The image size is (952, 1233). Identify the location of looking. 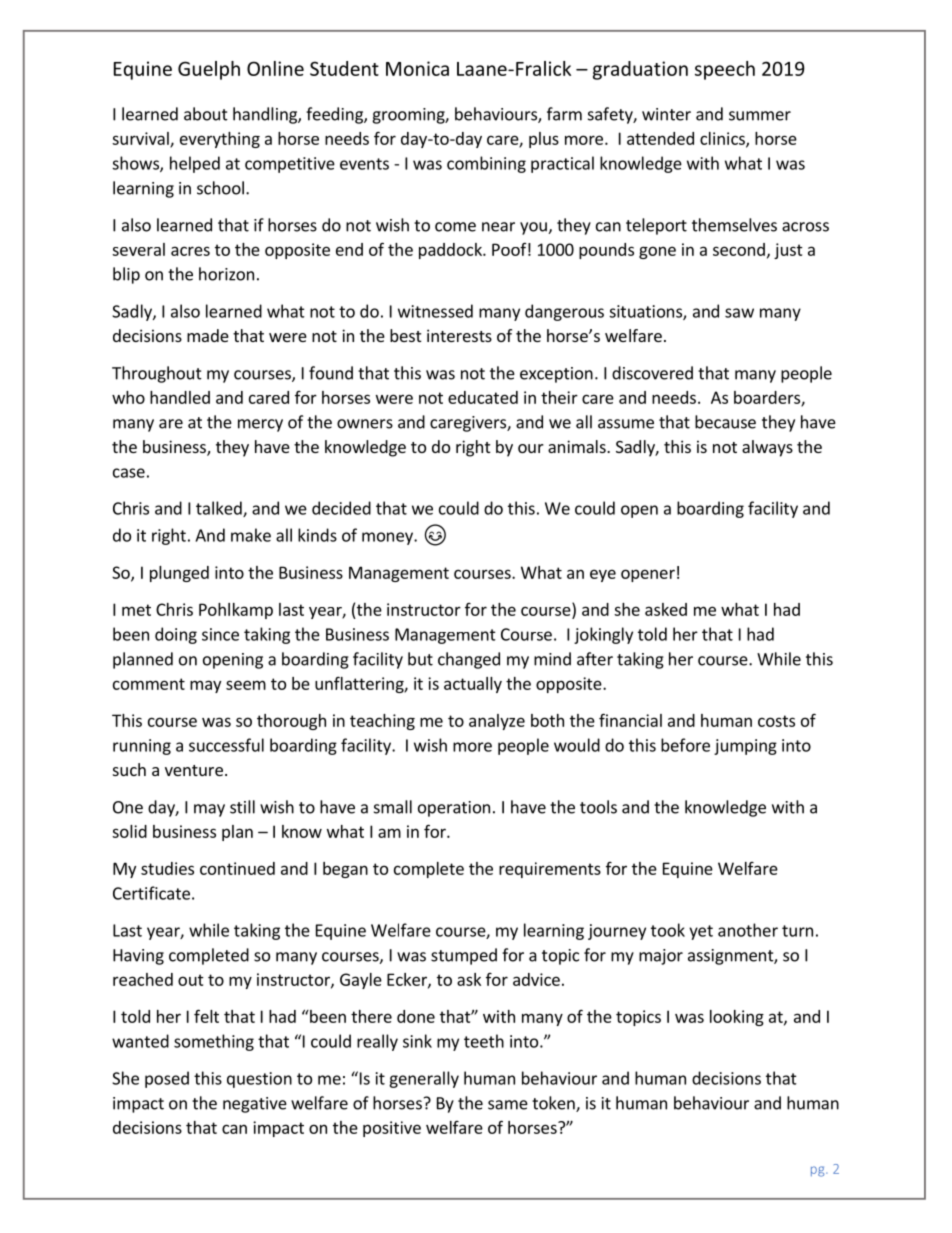
(737, 1018).
